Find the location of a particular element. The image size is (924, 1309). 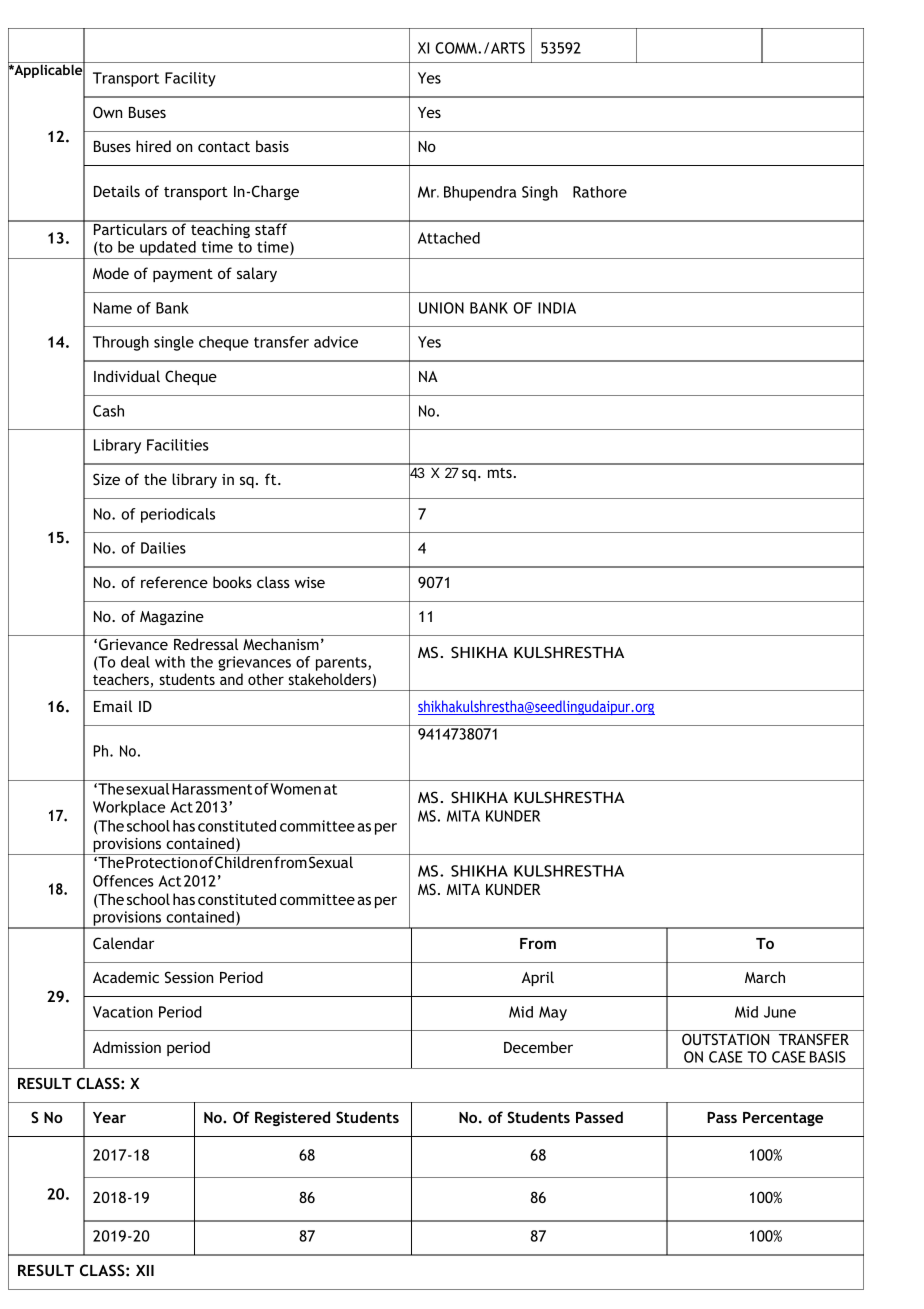

INDIA is located at coordinates (557, 308).
